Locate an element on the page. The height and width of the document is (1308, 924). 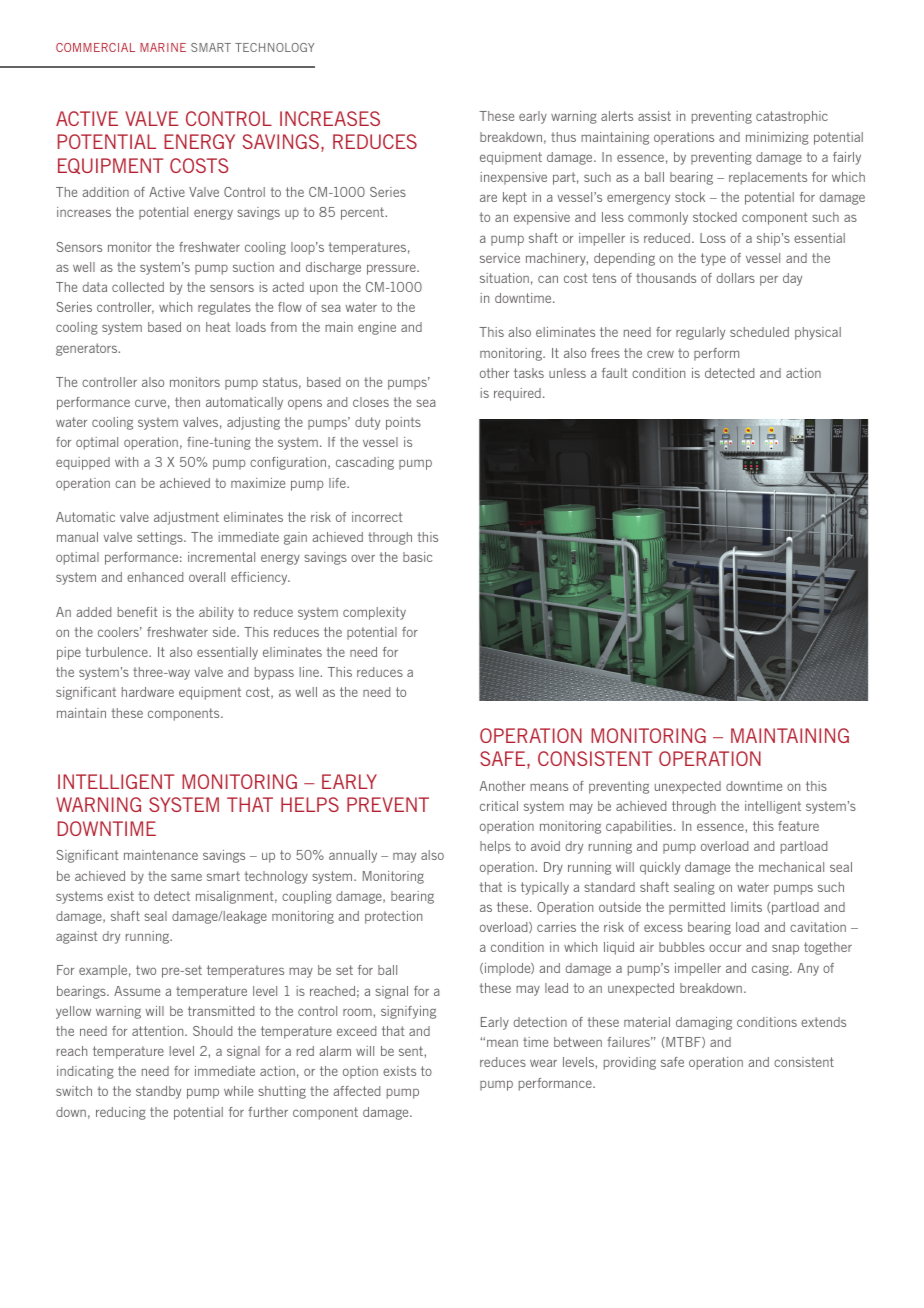
MARINE is located at coordinates (163, 47).
